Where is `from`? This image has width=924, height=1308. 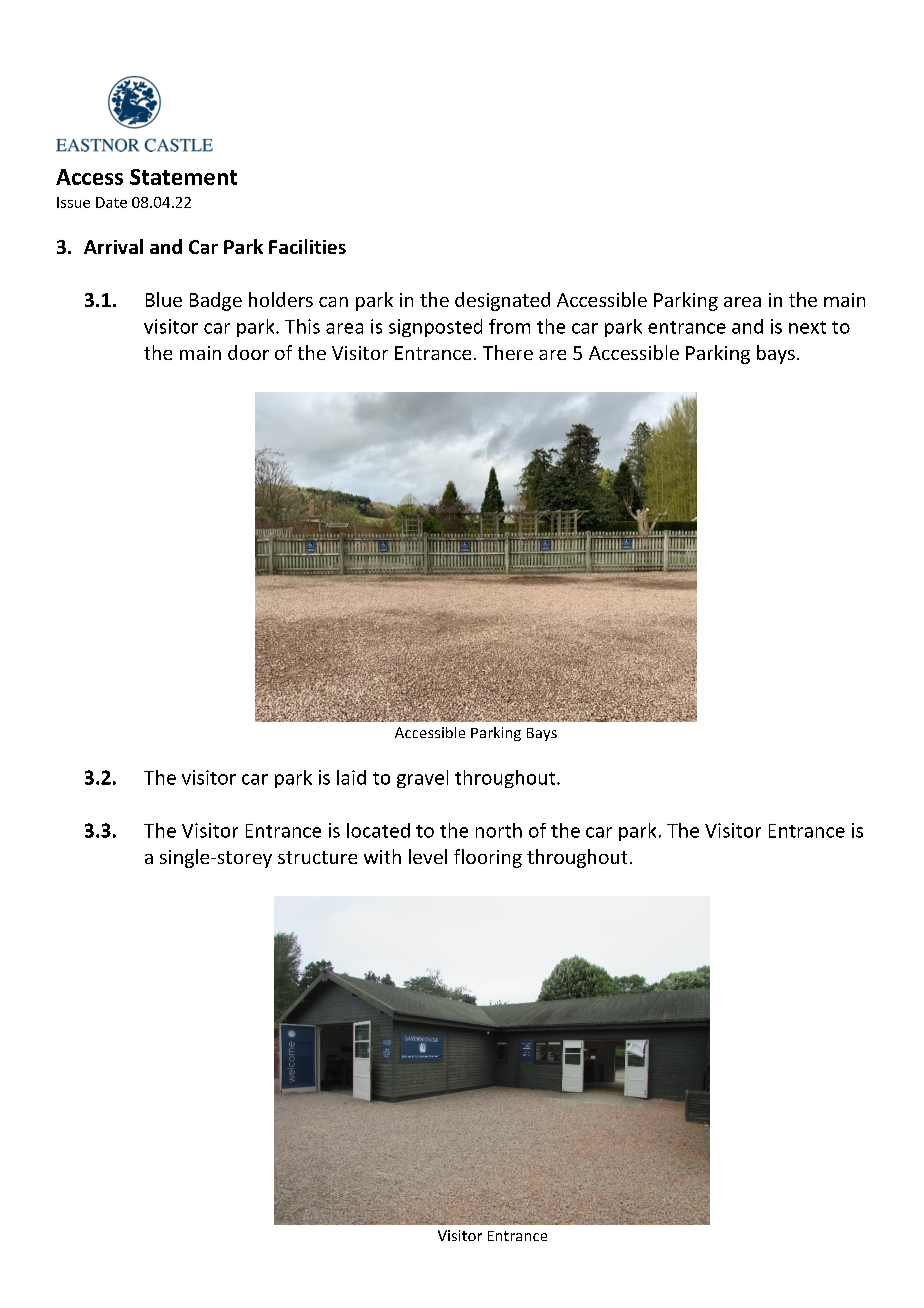
from is located at coordinates (509, 326).
